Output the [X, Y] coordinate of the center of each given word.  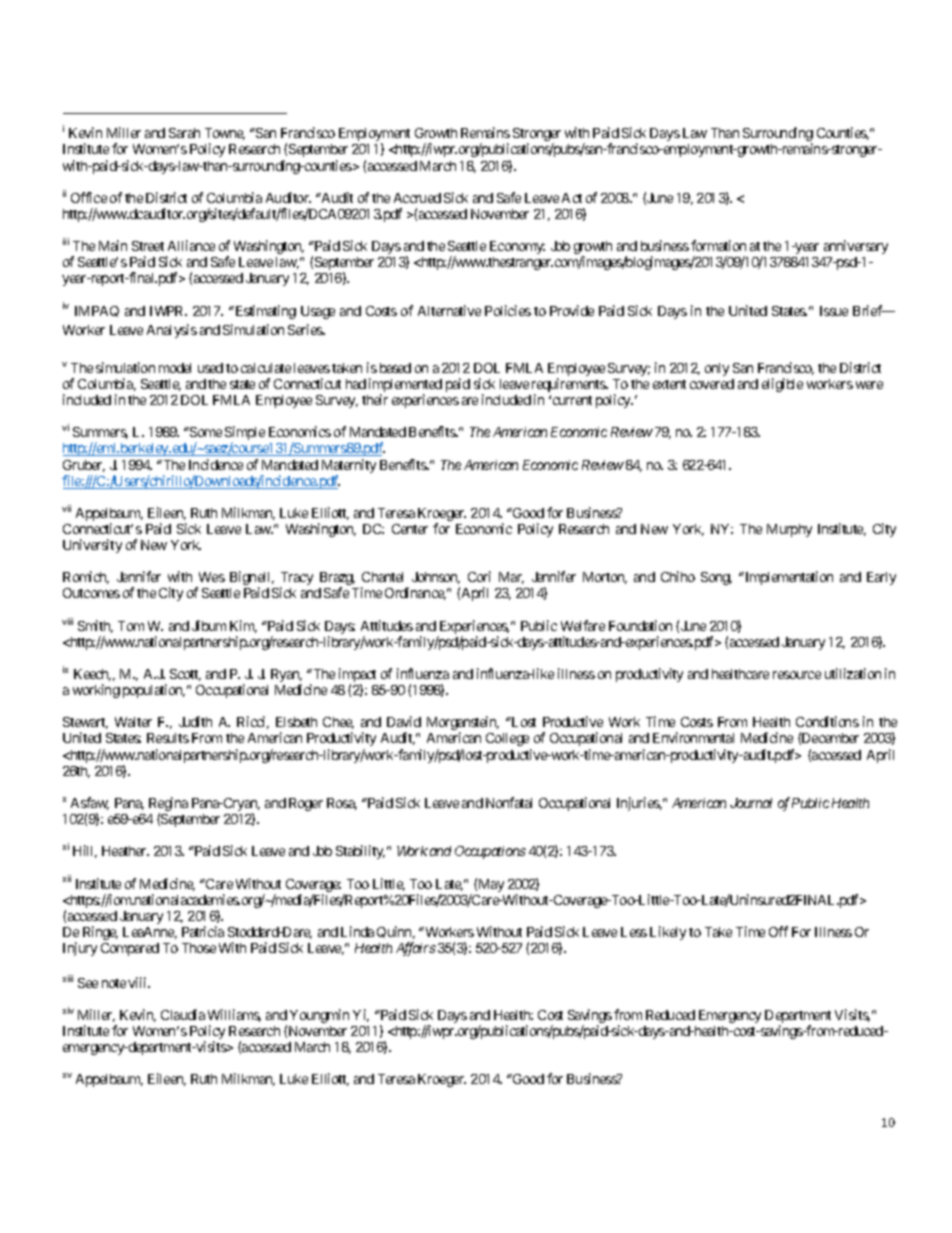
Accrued [417, 198]
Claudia [183, 1014]
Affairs [416, 949]
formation [718, 245]
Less [634, 932]
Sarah [184, 133]
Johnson [436, 578]
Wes [212, 577]
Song [716, 578]
